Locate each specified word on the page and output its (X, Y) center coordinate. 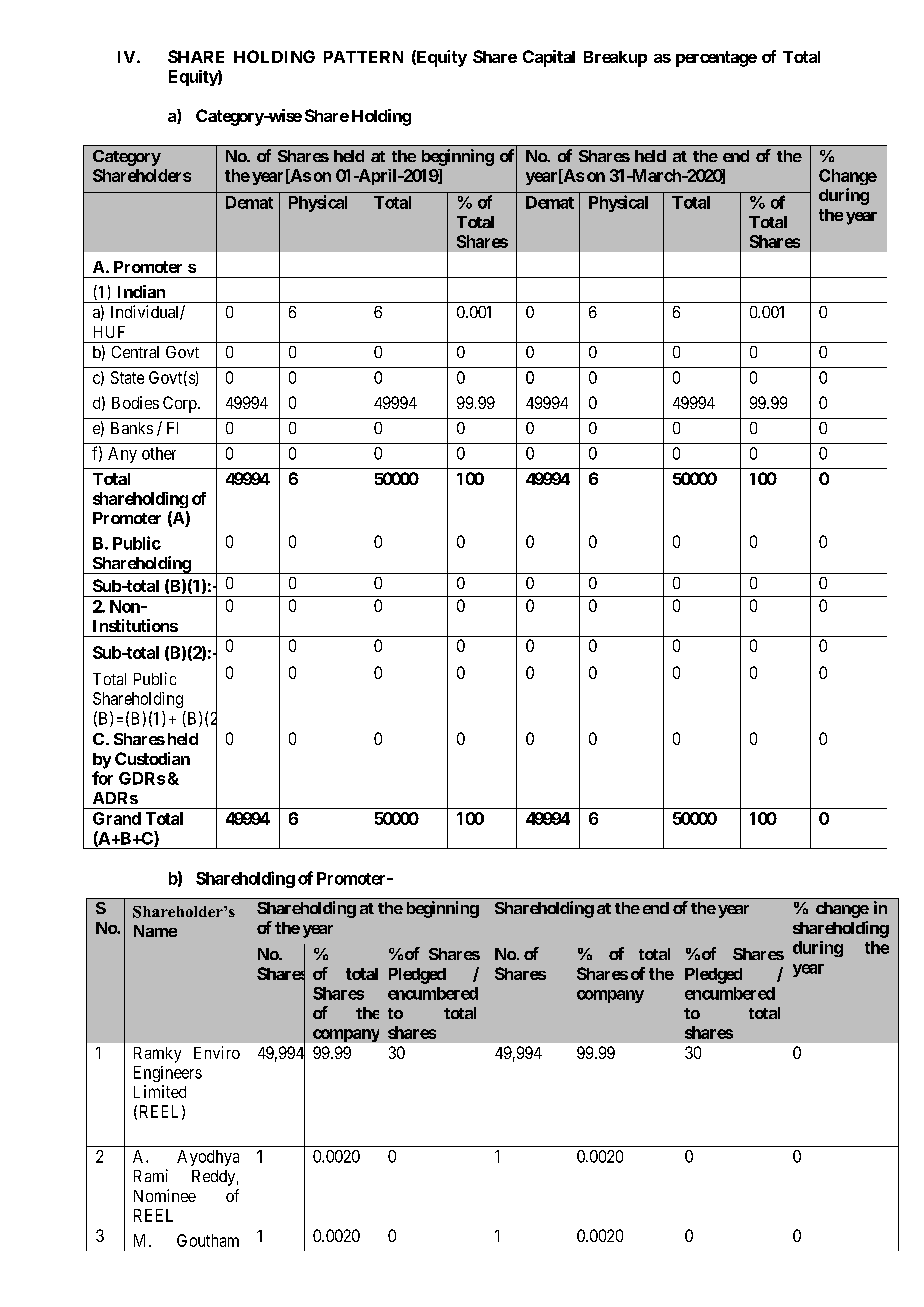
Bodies (135, 402)
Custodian (152, 758)
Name (155, 931)
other (159, 453)
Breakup (615, 59)
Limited (160, 1091)
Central (135, 352)
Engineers (168, 1074)
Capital (549, 58)
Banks (132, 428)
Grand (117, 818)
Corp (181, 404)
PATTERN (363, 57)
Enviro (217, 1052)
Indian (141, 291)
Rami (151, 1175)
